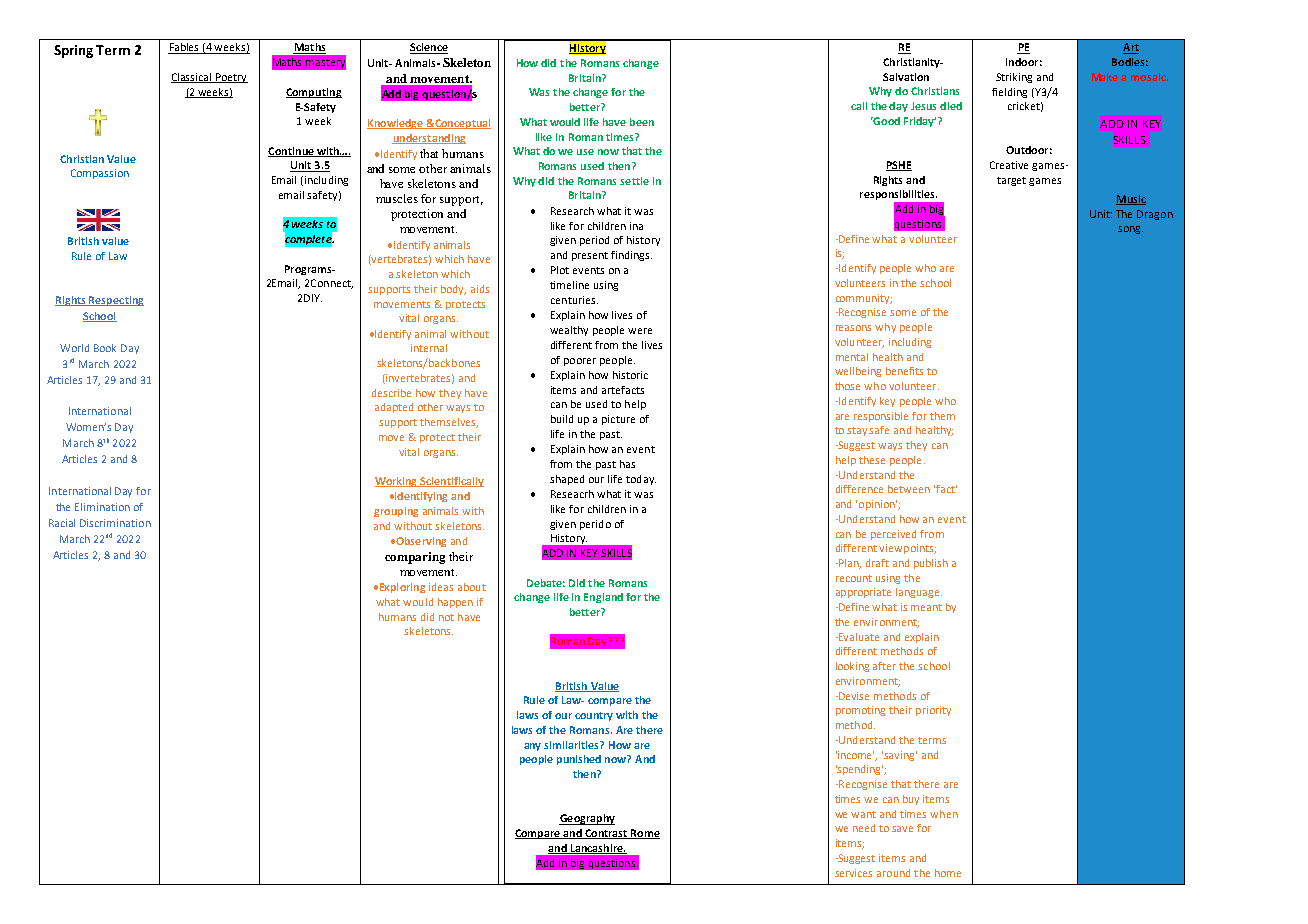 Image resolution: width=1308 pixels, height=924 pixels. I want to click on Classical, so click(192, 78).
